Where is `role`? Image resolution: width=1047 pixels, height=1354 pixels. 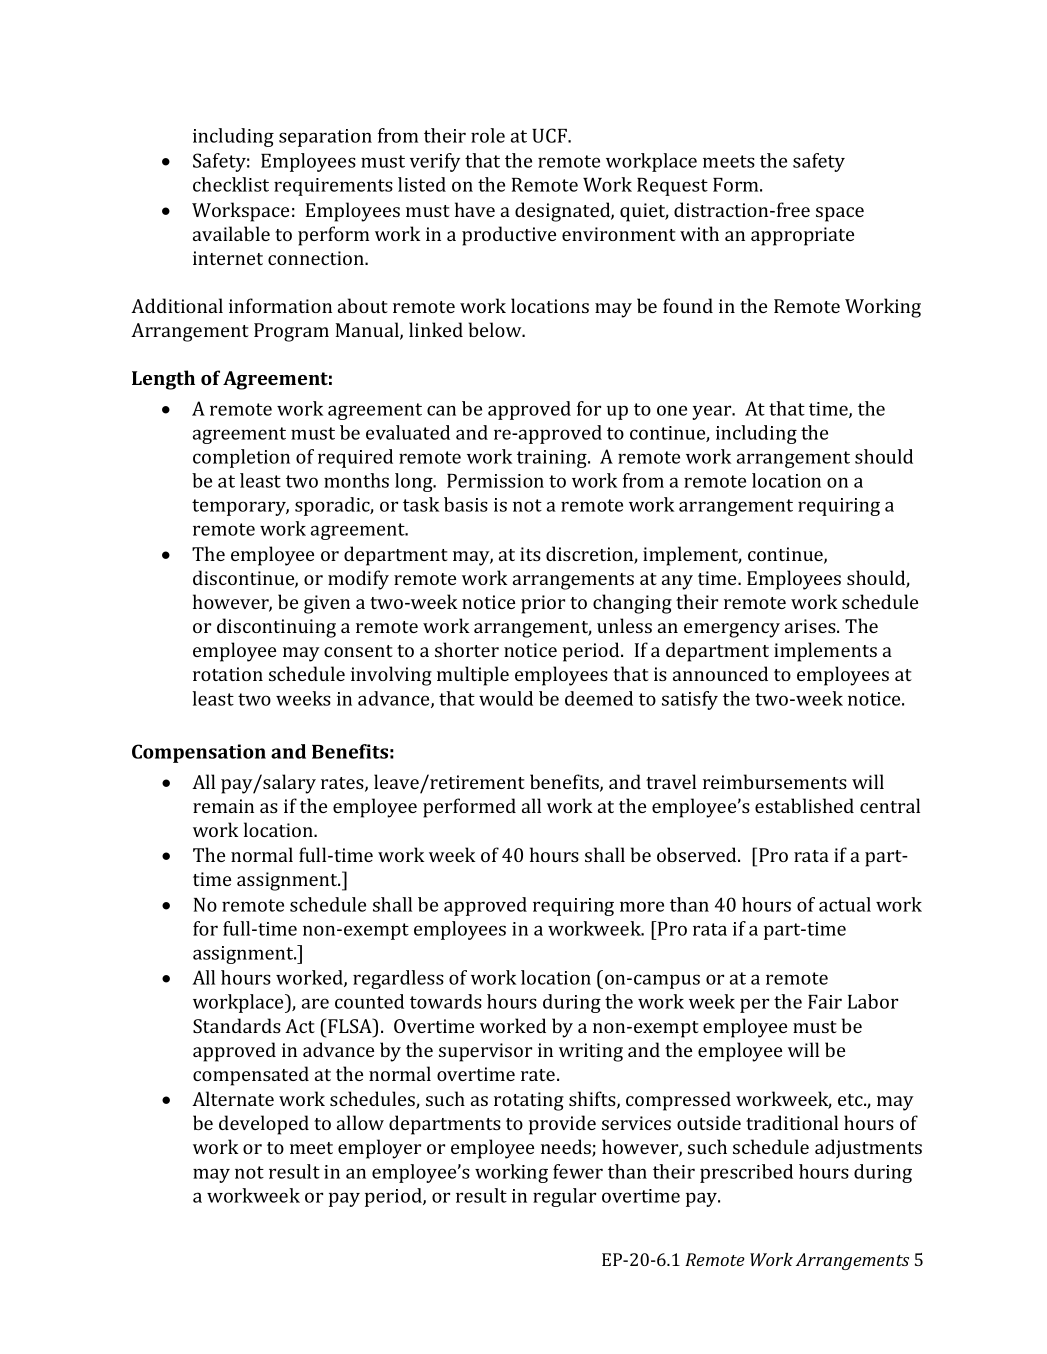
role is located at coordinates (488, 135).
